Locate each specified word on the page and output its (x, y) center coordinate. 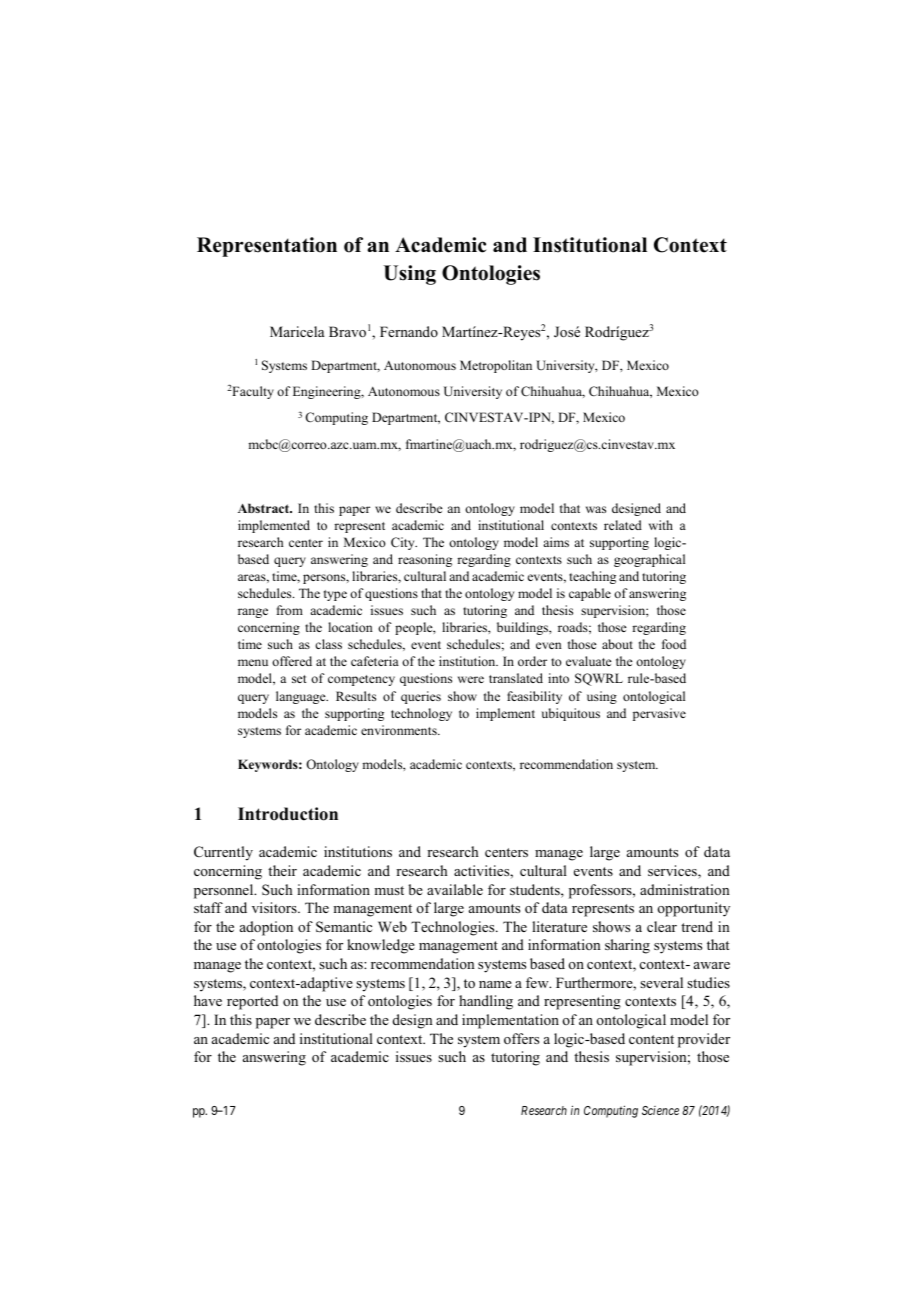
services (673, 872)
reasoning (425, 560)
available (455, 889)
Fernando (409, 331)
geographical (649, 560)
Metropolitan (496, 366)
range (253, 613)
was (596, 509)
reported (252, 1002)
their (282, 870)
